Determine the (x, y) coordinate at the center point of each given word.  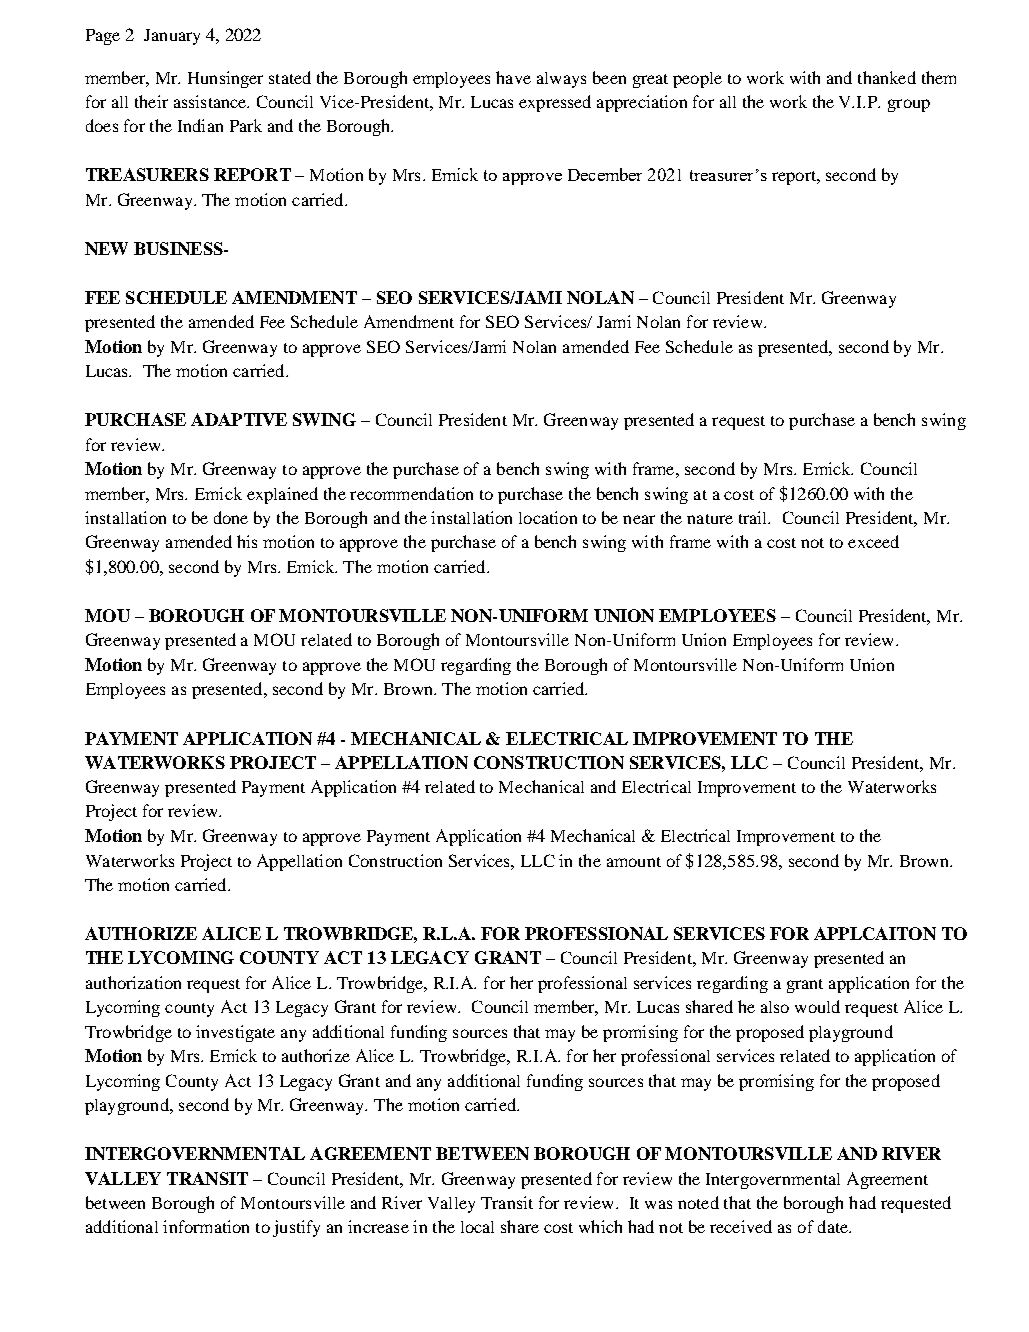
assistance (211, 101)
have (513, 77)
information (206, 1226)
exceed (873, 541)
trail (754, 517)
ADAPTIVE (239, 419)
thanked (887, 77)
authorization (133, 982)
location (548, 517)
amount (634, 862)
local (477, 1227)
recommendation (411, 493)
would (817, 1006)
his (247, 541)
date (834, 1226)
